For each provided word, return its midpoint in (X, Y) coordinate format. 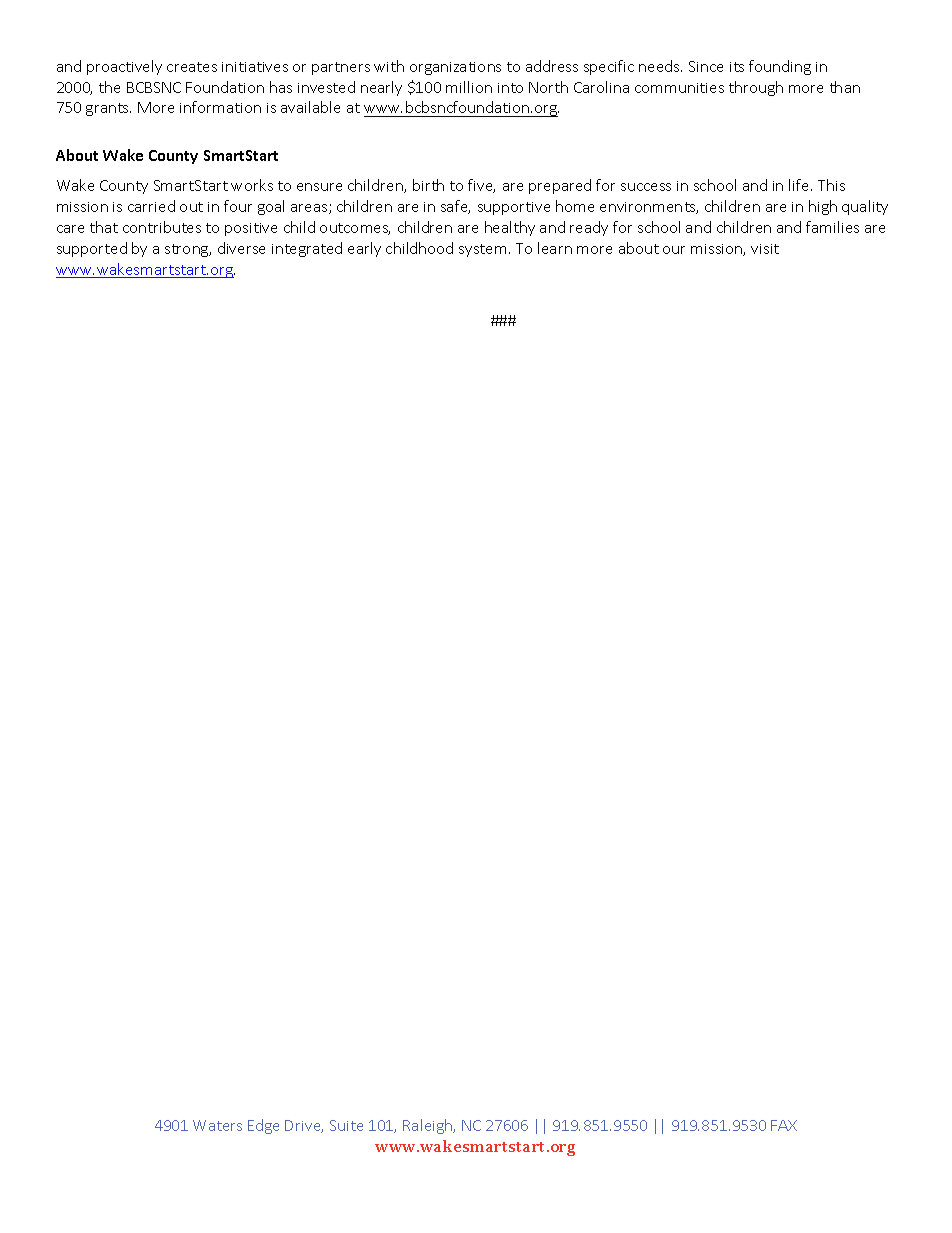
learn (555, 248)
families (832, 227)
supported (92, 249)
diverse (241, 248)
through (756, 88)
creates (192, 67)
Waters (217, 1125)
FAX (784, 1125)
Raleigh (429, 1126)
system (482, 250)
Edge (263, 1126)
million (469, 87)
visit (765, 249)
